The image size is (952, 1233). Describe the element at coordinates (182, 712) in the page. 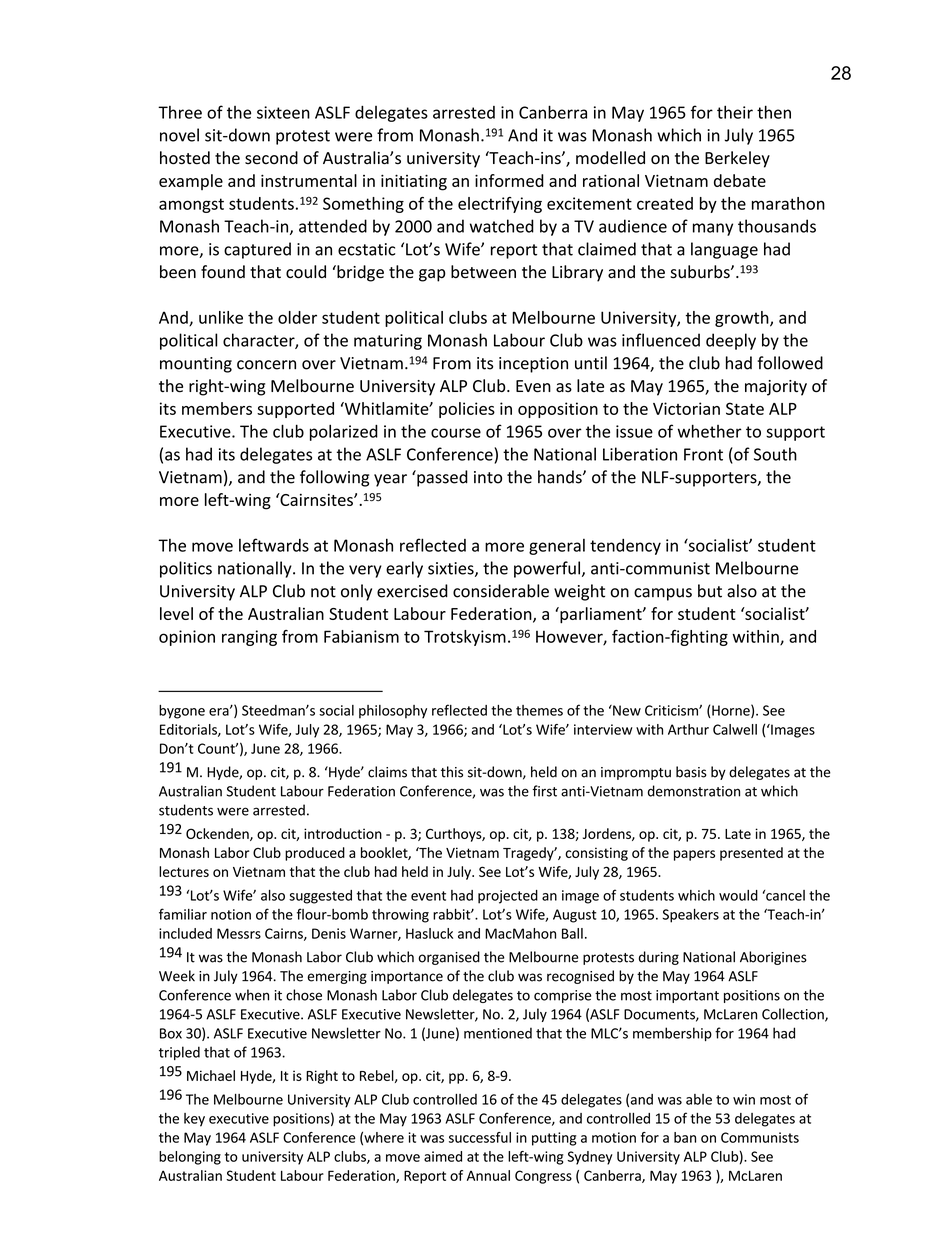

I see `bygone` at that location.
